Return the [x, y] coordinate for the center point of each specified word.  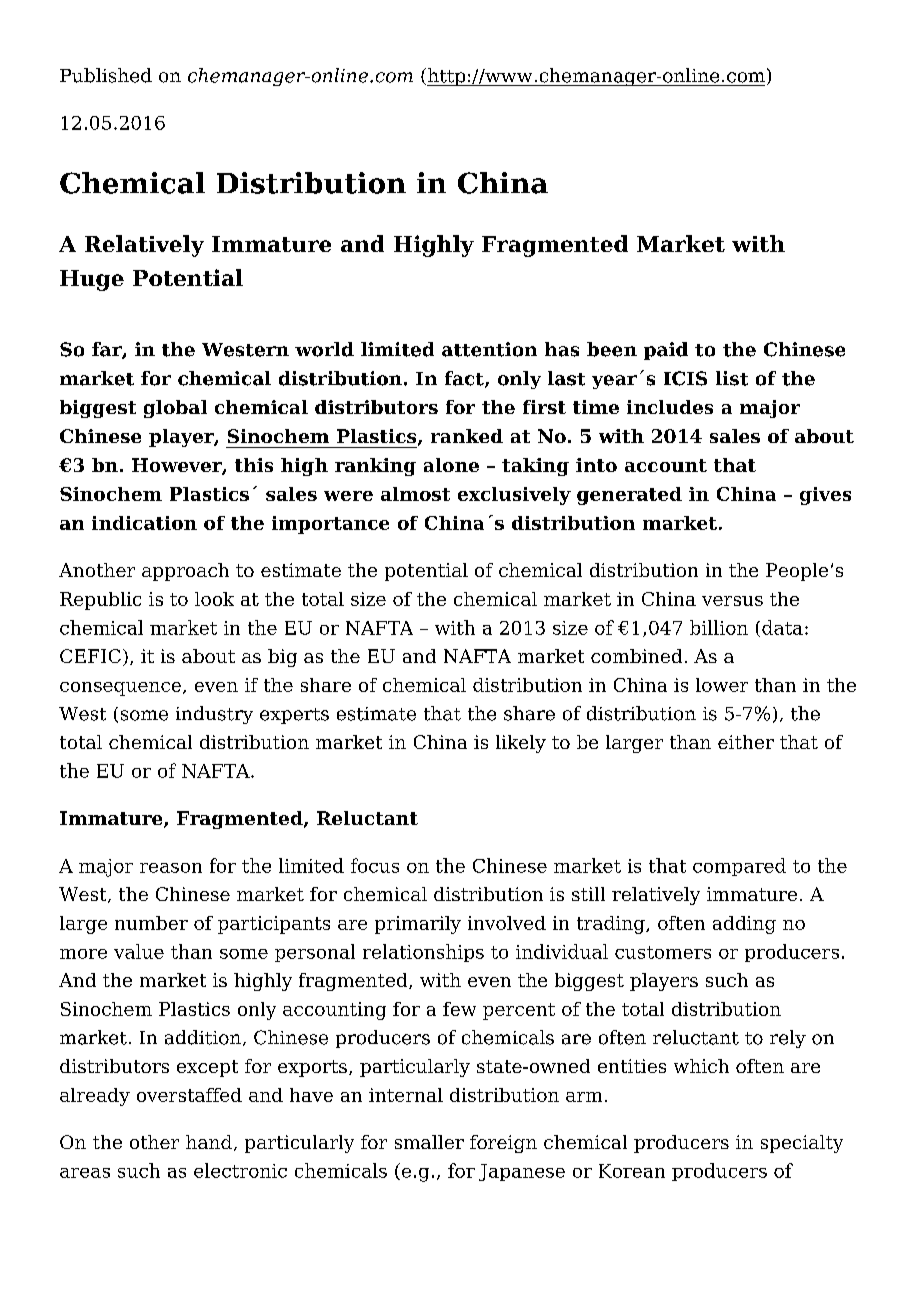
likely [521, 744]
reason [171, 868]
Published [106, 75]
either [746, 742]
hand [209, 1142]
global [175, 409]
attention [489, 349]
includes [670, 407]
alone [451, 465]
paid [666, 351]
